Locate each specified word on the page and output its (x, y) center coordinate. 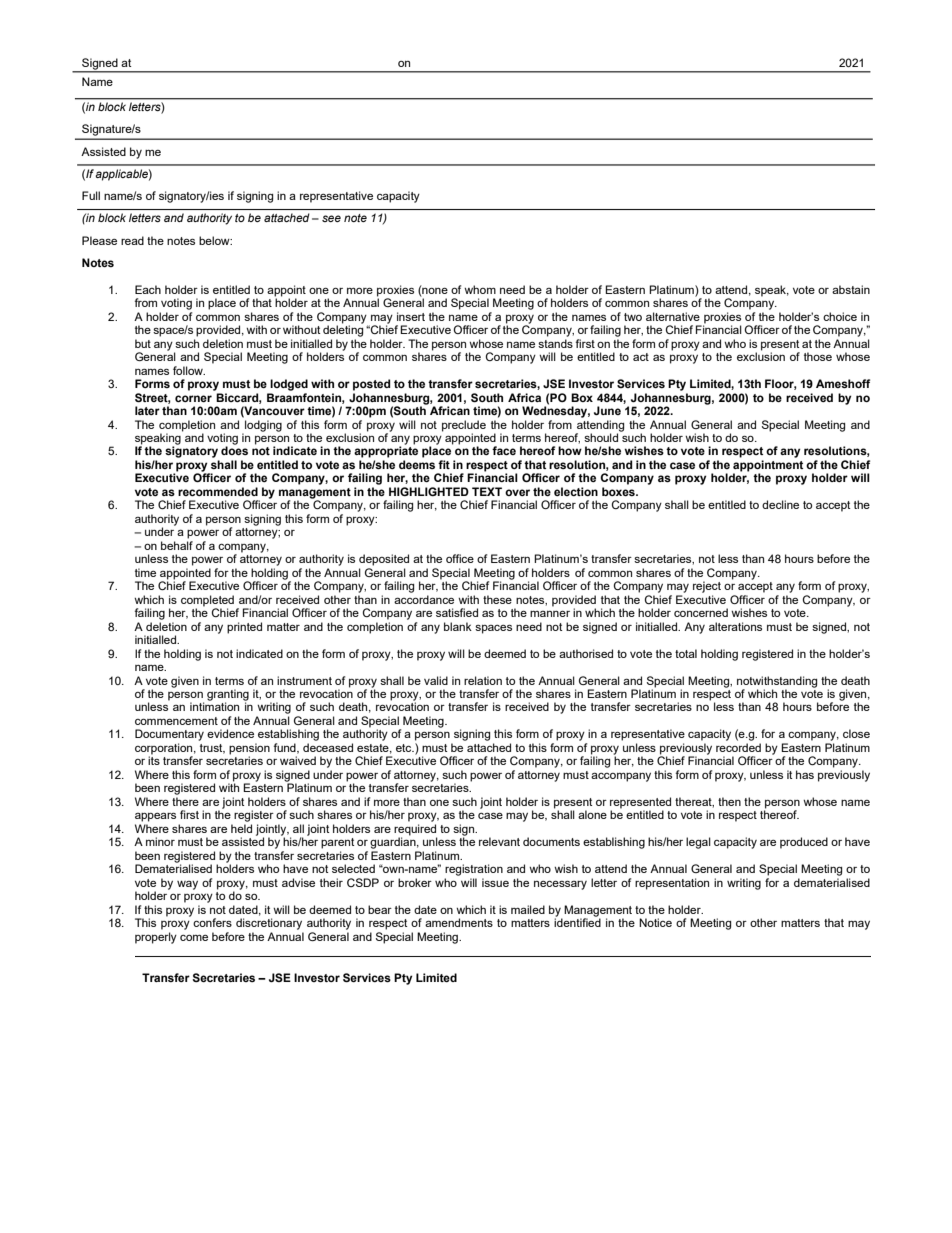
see (331, 218)
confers (212, 922)
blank (458, 626)
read (132, 240)
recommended (218, 491)
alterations (735, 626)
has (805, 774)
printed (244, 628)
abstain (851, 289)
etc (405, 748)
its (154, 760)
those (818, 356)
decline (780, 504)
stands (555, 343)
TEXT (487, 491)
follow (189, 370)
